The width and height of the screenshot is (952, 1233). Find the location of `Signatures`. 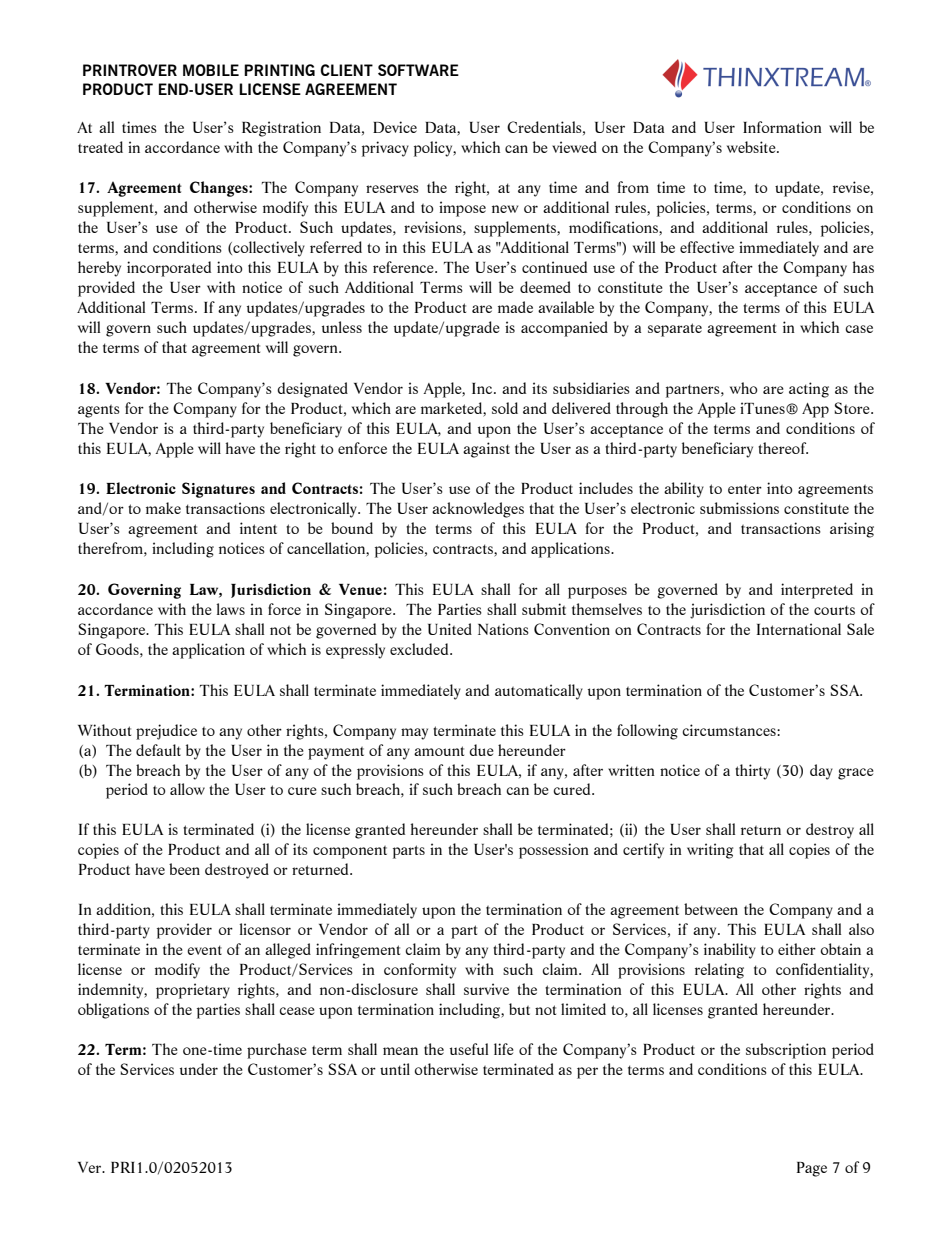

Signatures is located at coordinates (218, 490).
